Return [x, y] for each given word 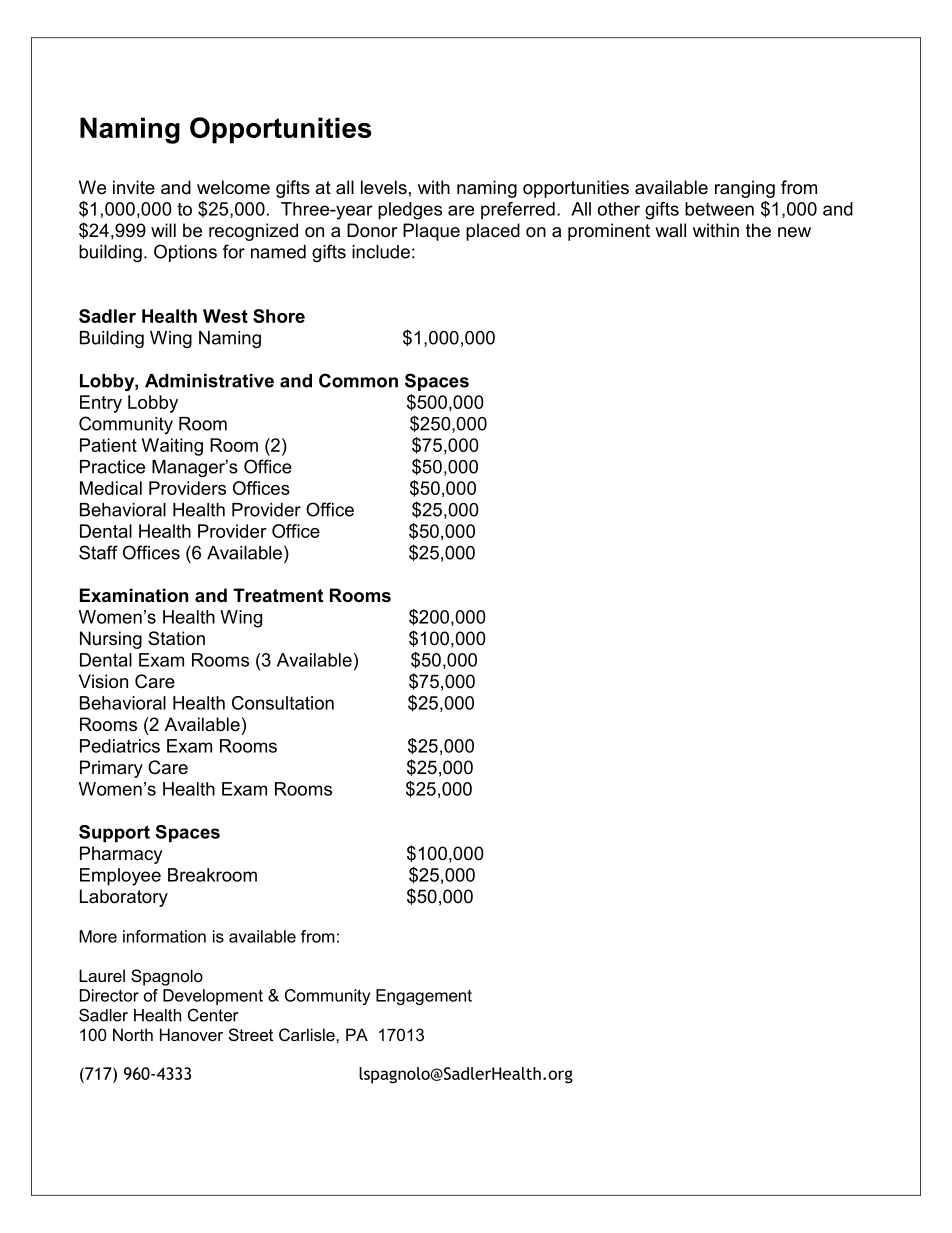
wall [670, 230]
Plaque [431, 232]
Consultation [283, 703]
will [163, 230]
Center [213, 1015]
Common [358, 380]
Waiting [172, 447]
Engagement [424, 997]
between [719, 209]
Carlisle [308, 1034]
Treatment [278, 595]
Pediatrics [120, 746]
